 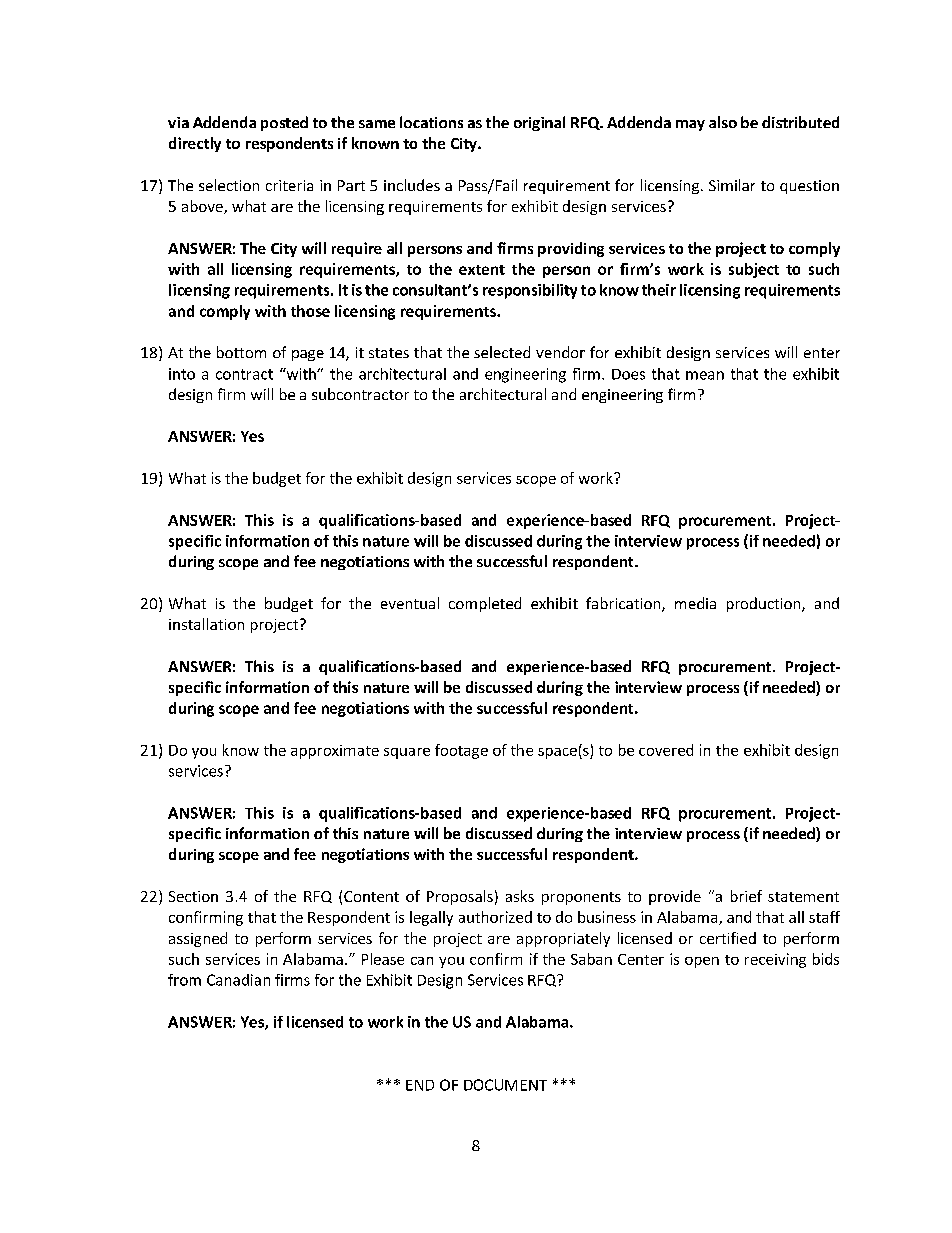 I want to click on Canadian, so click(x=238, y=980).
